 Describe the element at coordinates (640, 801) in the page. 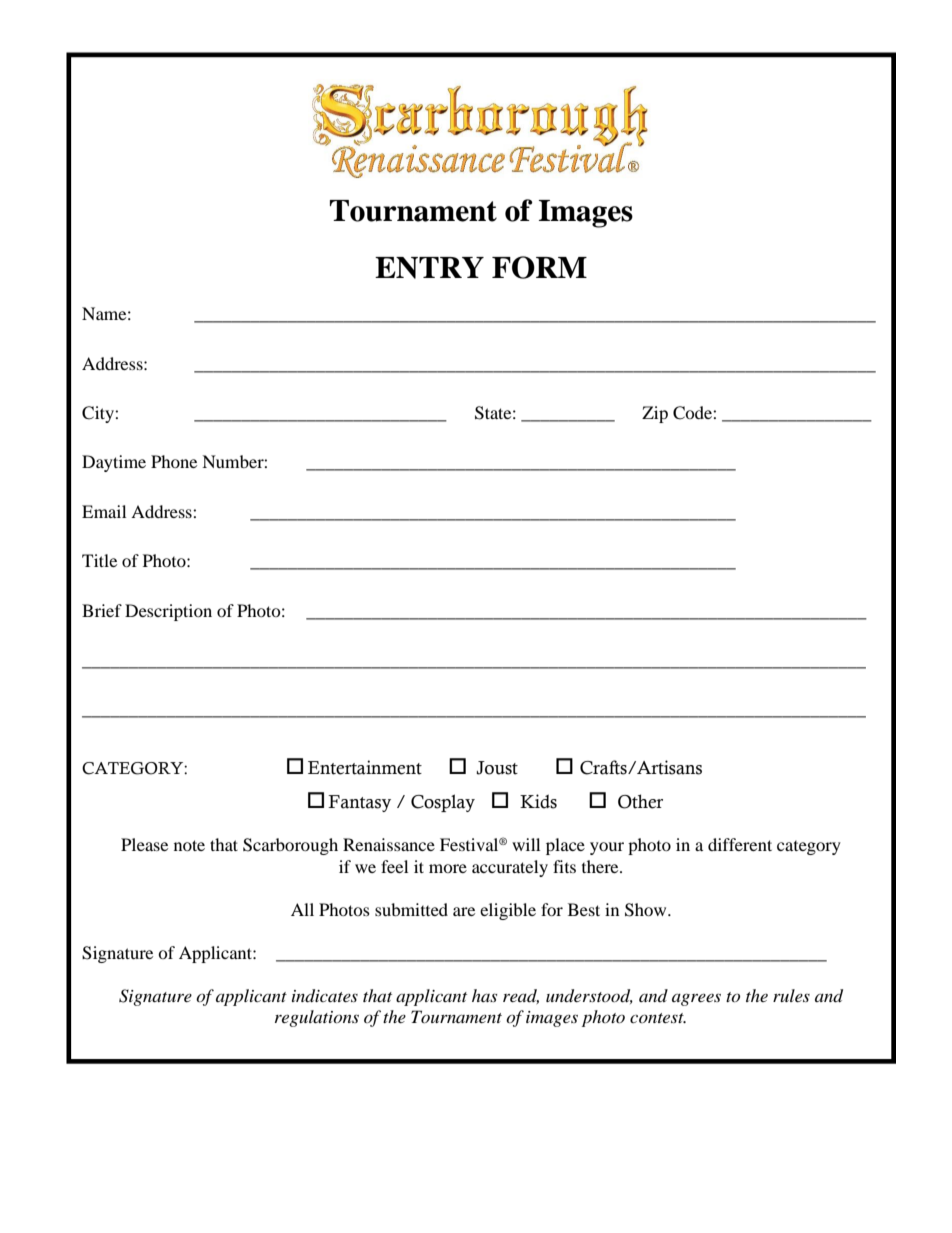

I see `Other` at that location.
